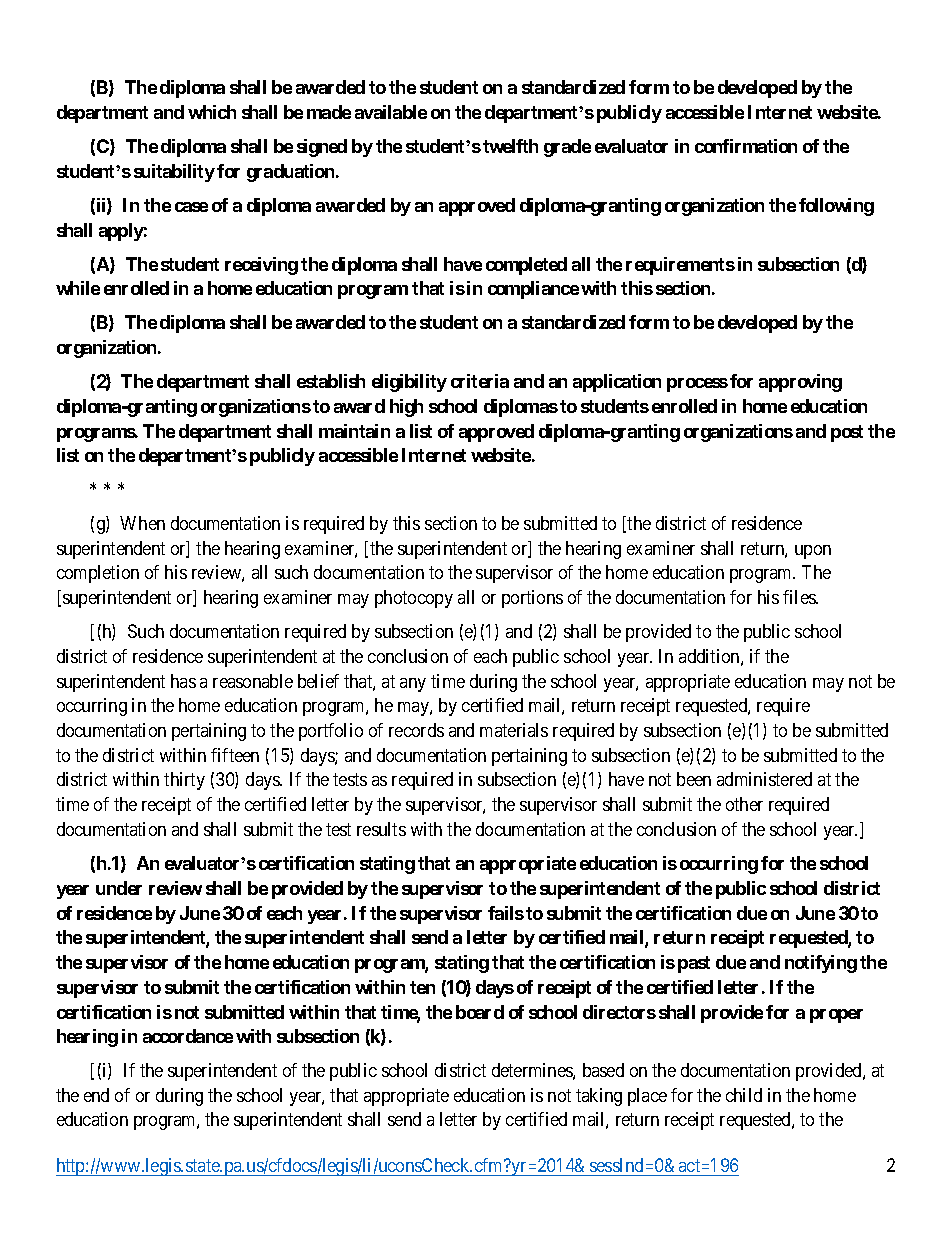  Describe the element at coordinates (98, 574) in the page. I see `completion` at that location.
